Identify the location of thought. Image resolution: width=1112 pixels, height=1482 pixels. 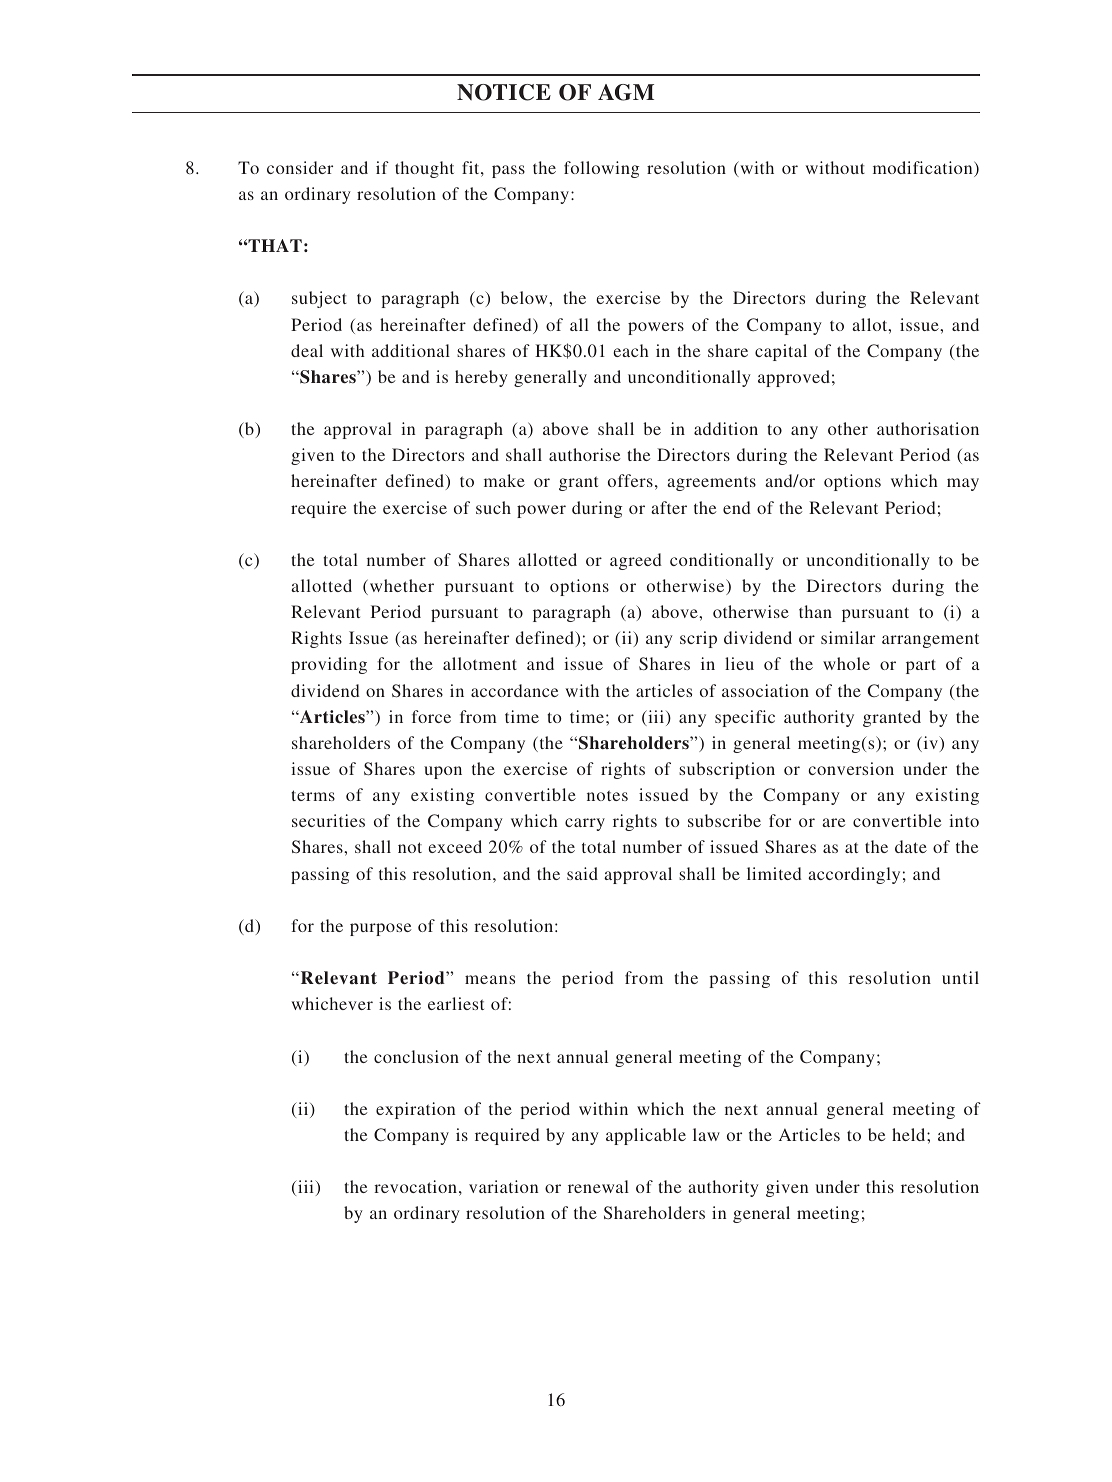
(424, 169).
